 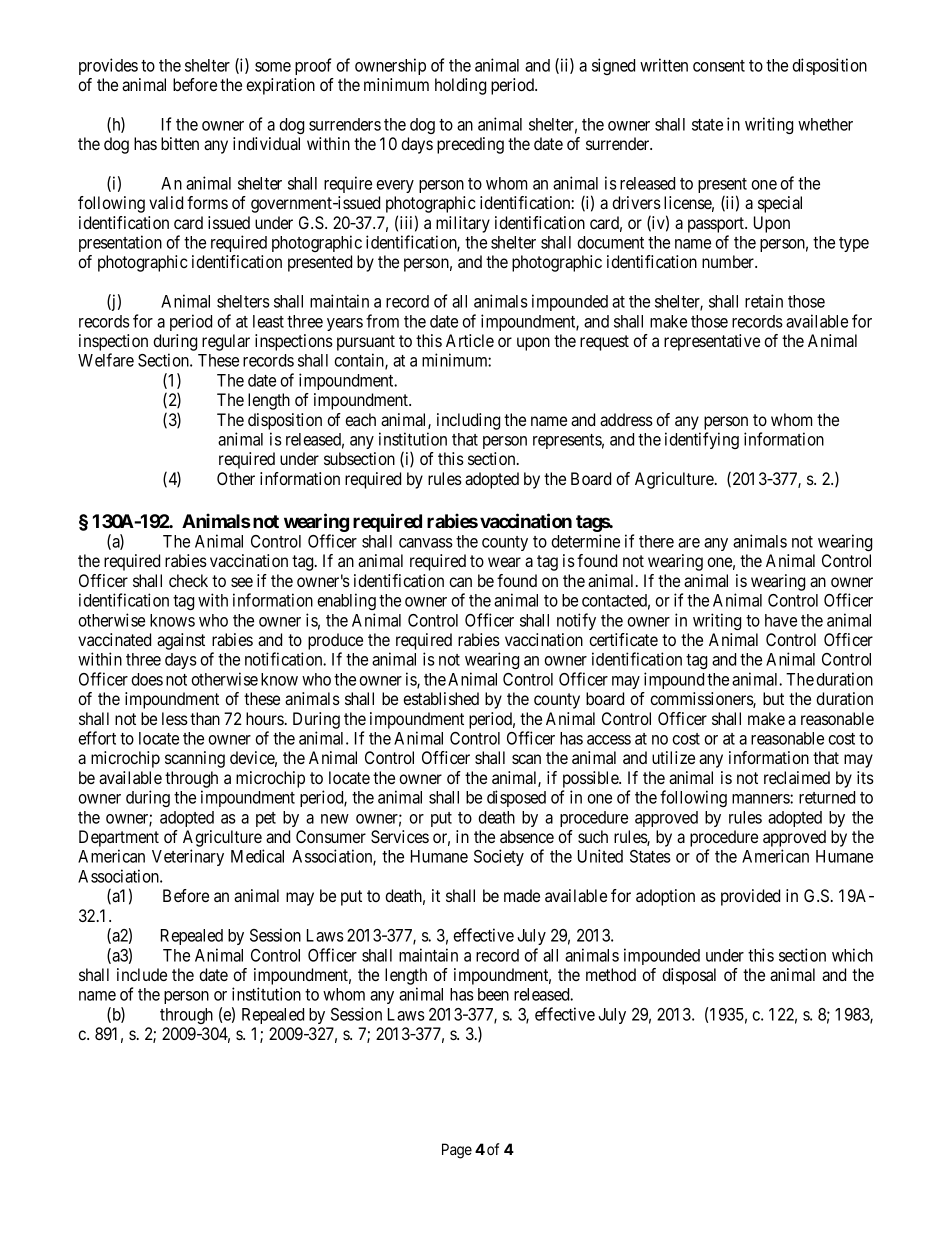 What do you see at coordinates (825, 124) in the screenshot?
I see `whether` at bounding box center [825, 124].
